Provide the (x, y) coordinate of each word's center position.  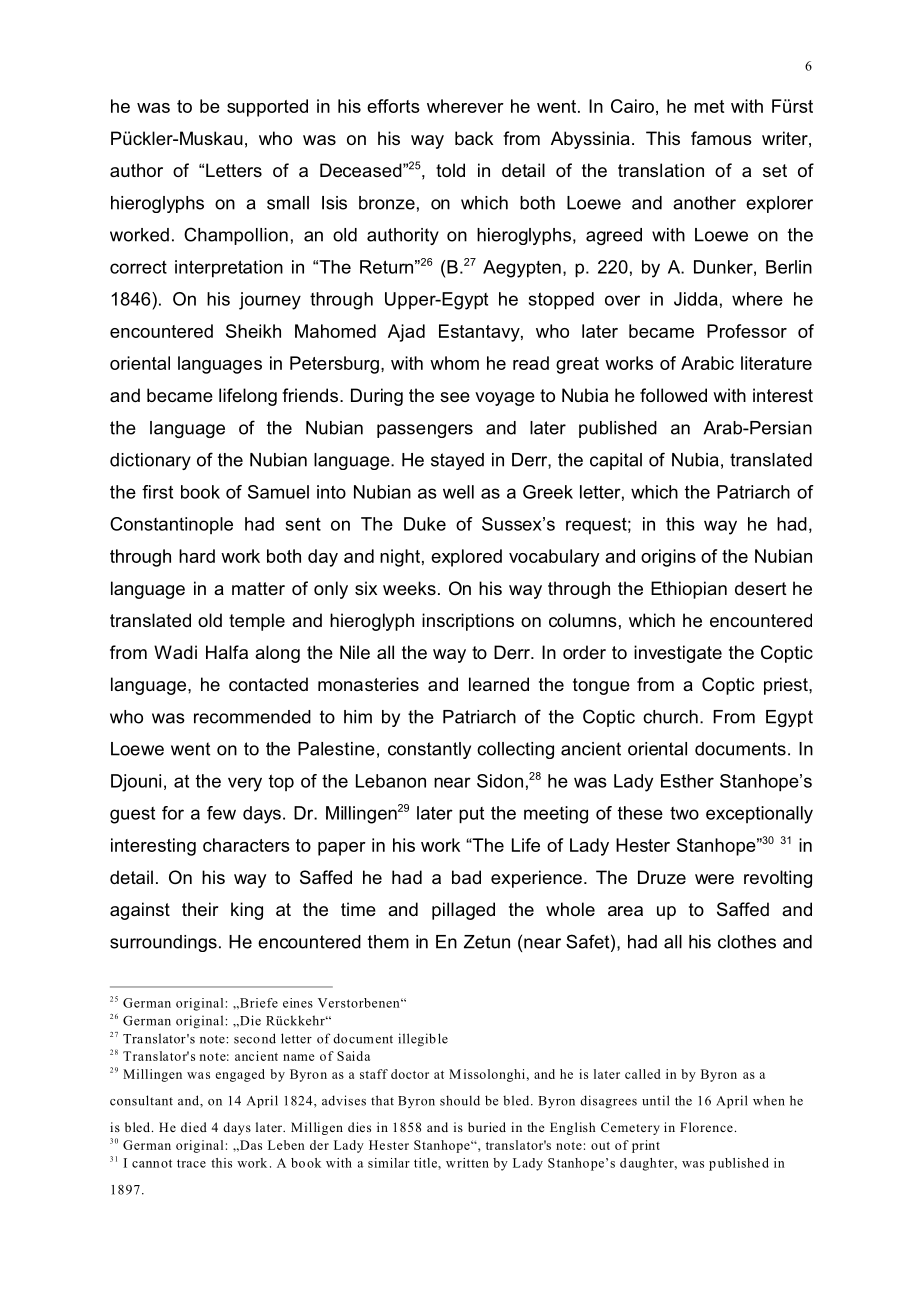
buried (487, 1127)
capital (616, 461)
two (684, 813)
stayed (457, 461)
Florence (706, 1127)
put (471, 815)
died (194, 1127)
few (221, 813)
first (157, 492)
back (474, 138)
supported (267, 108)
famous (721, 138)
